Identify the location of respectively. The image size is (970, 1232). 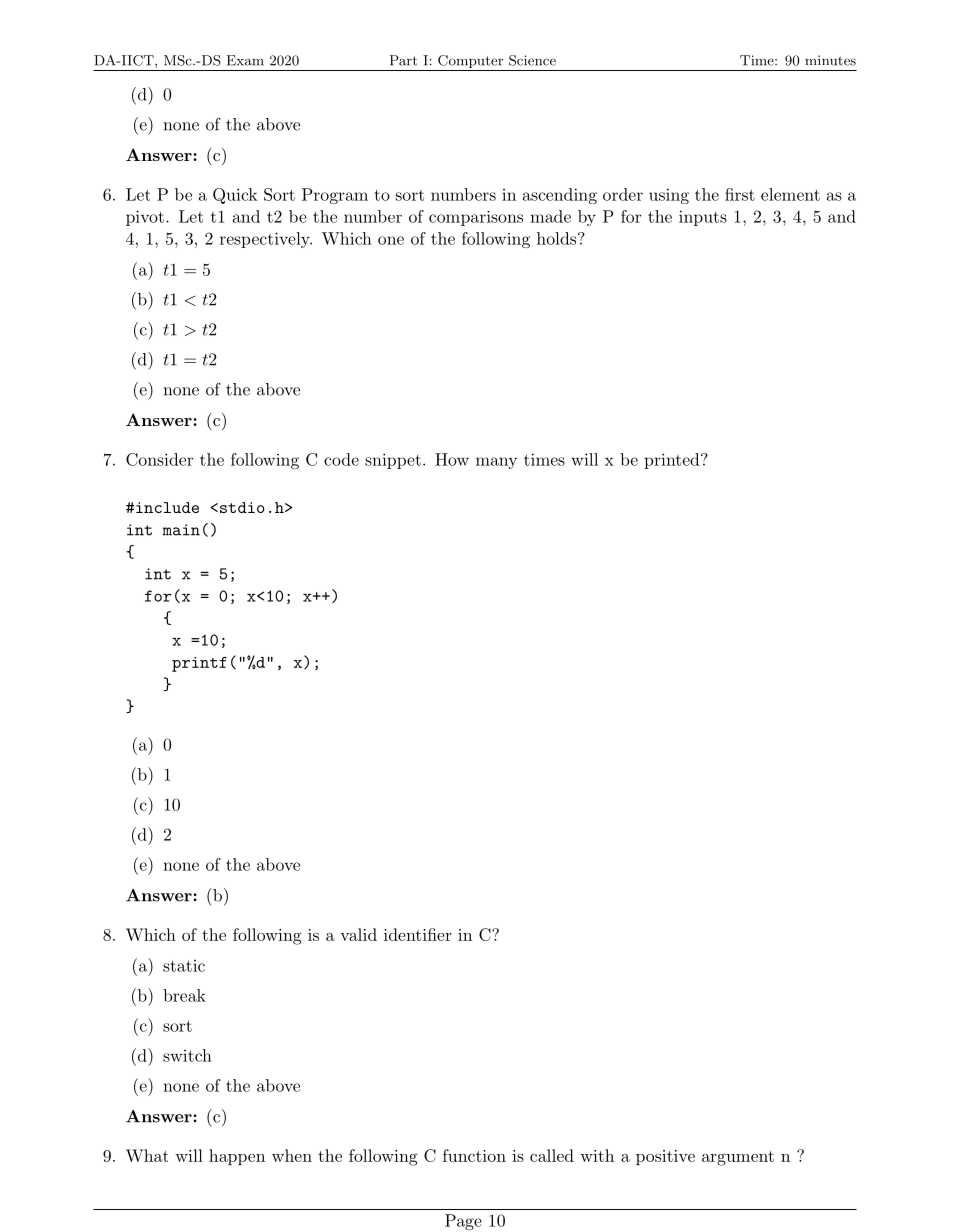
(266, 240).
